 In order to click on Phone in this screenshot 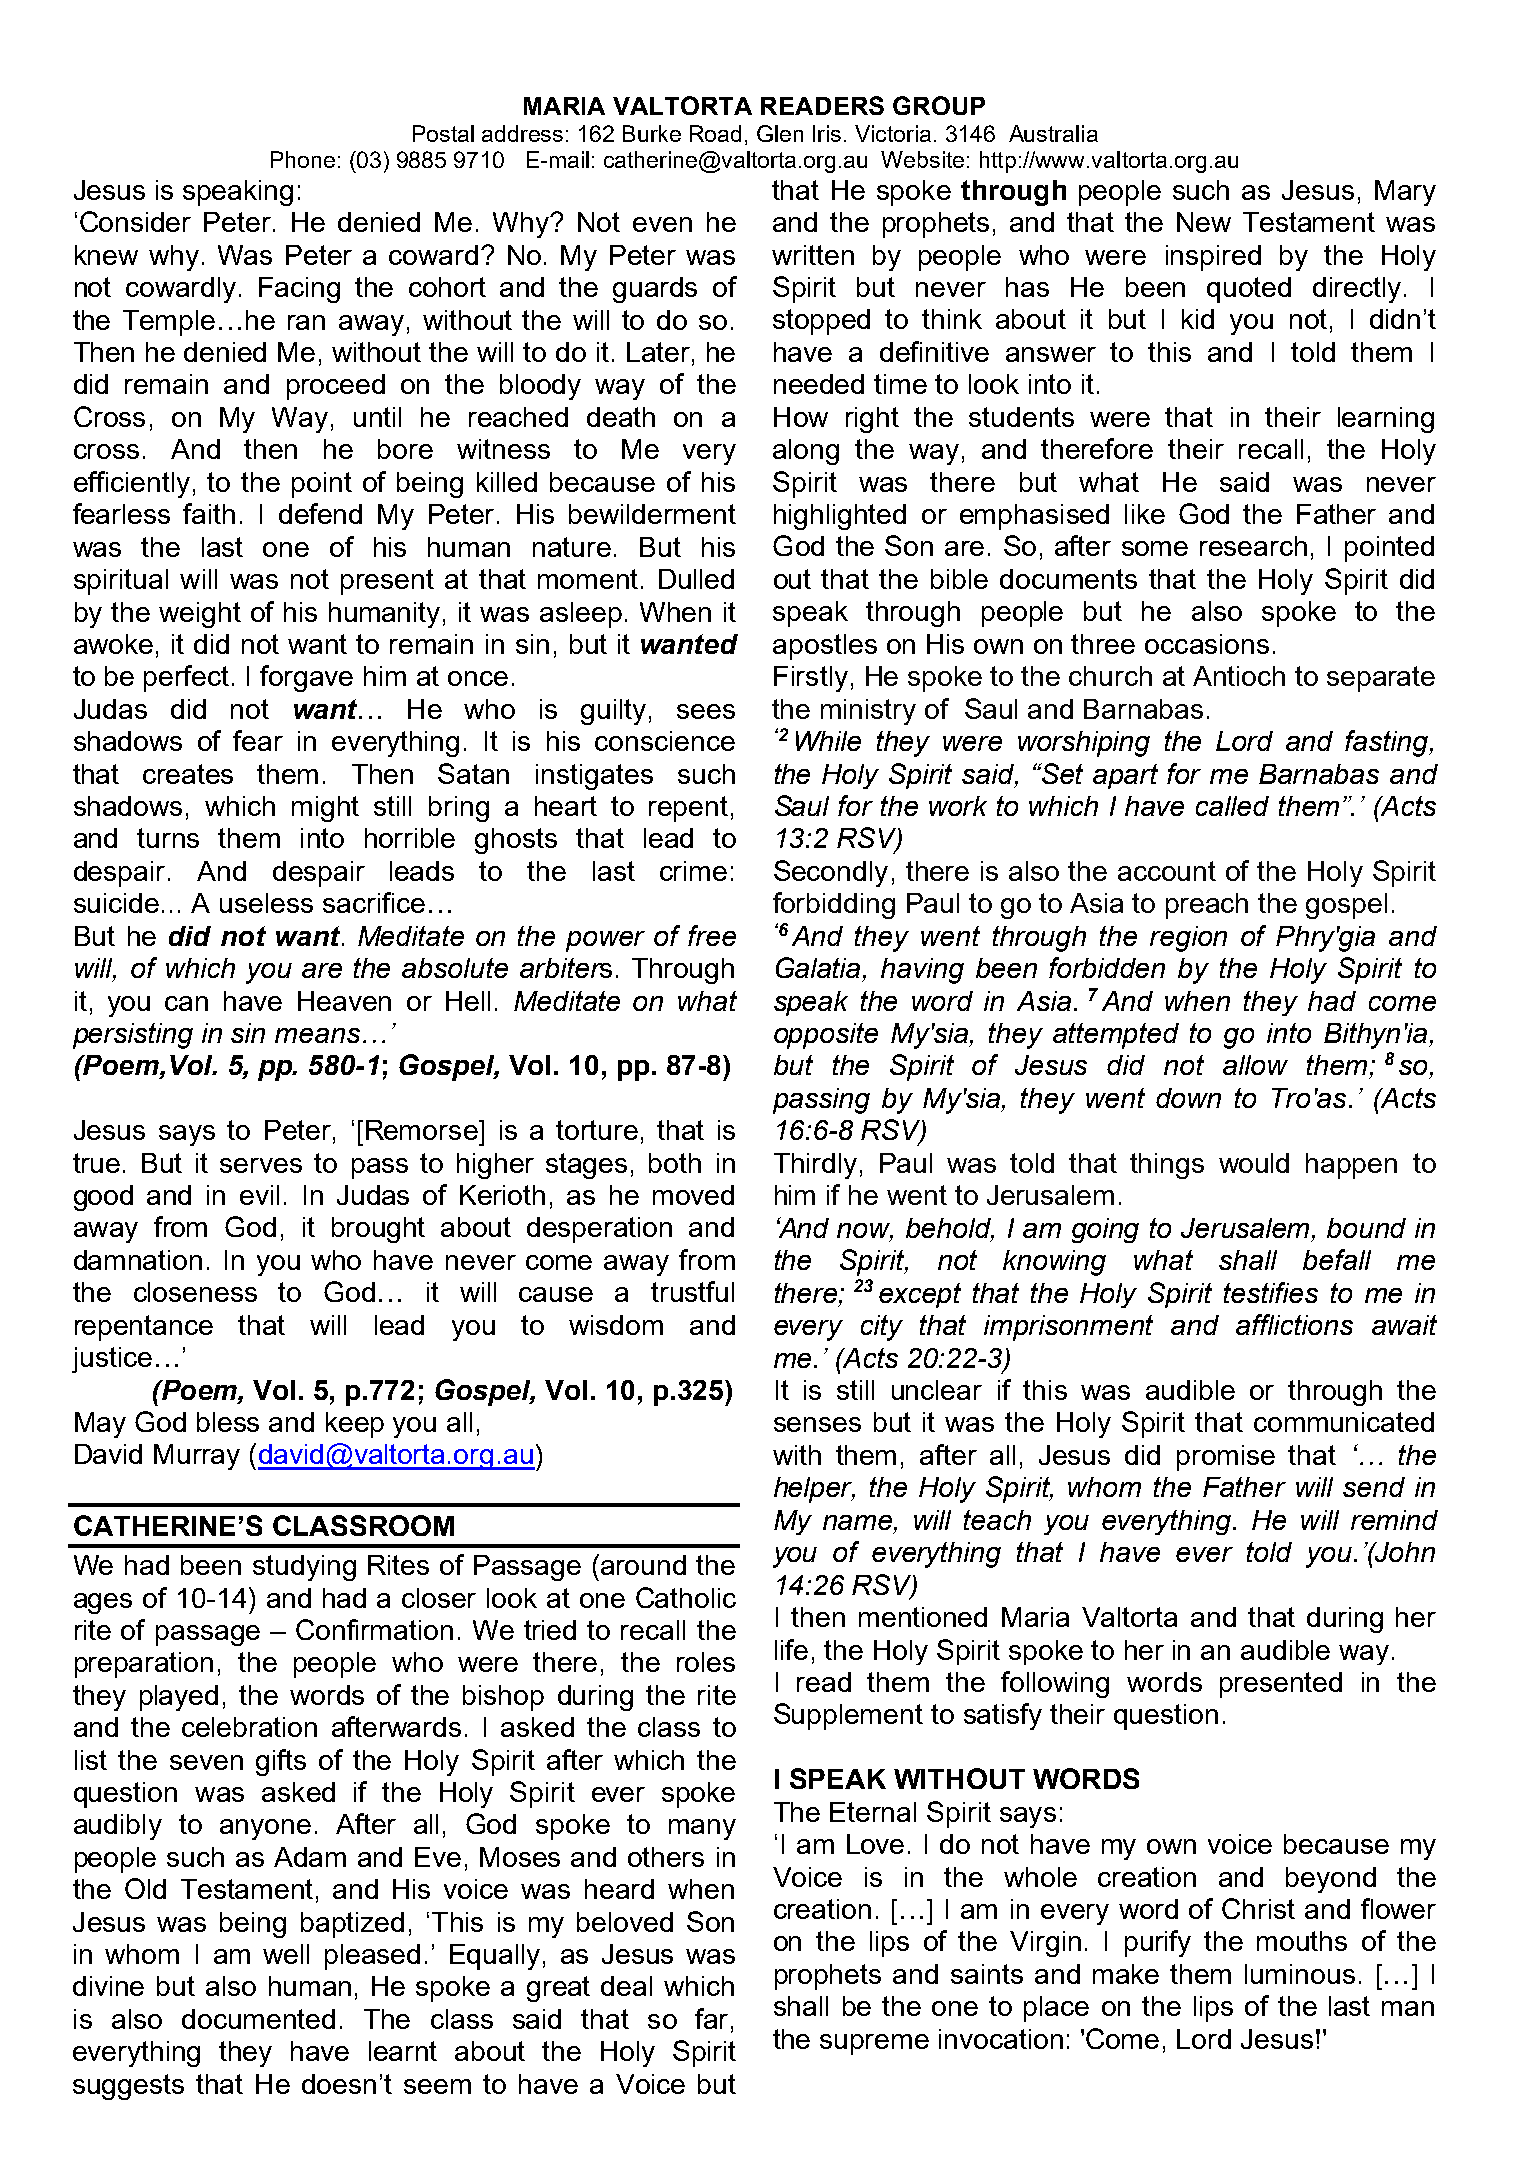, I will do `click(303, 159)`.
